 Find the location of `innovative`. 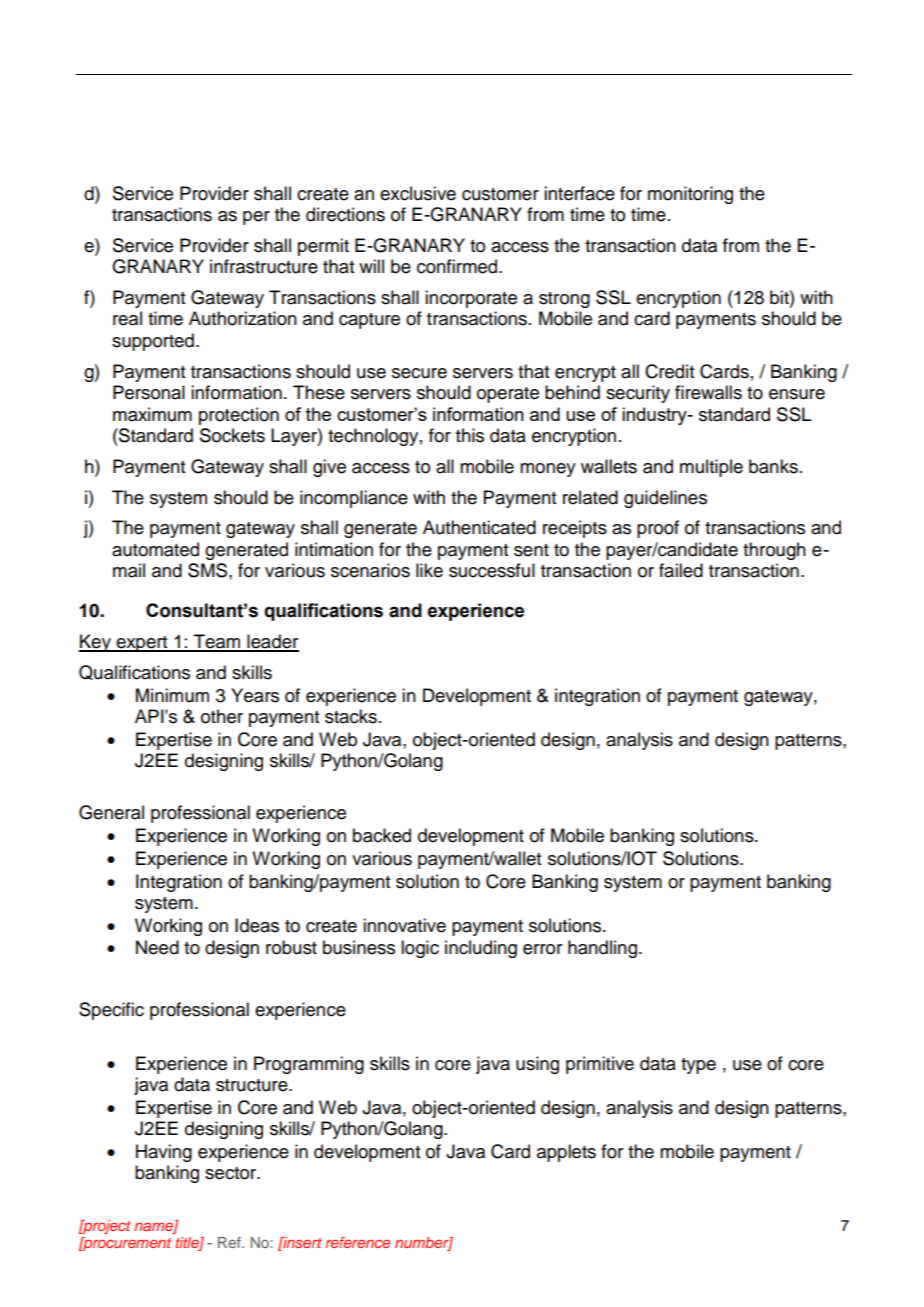

innovative is located at coordinates (404, 925).
